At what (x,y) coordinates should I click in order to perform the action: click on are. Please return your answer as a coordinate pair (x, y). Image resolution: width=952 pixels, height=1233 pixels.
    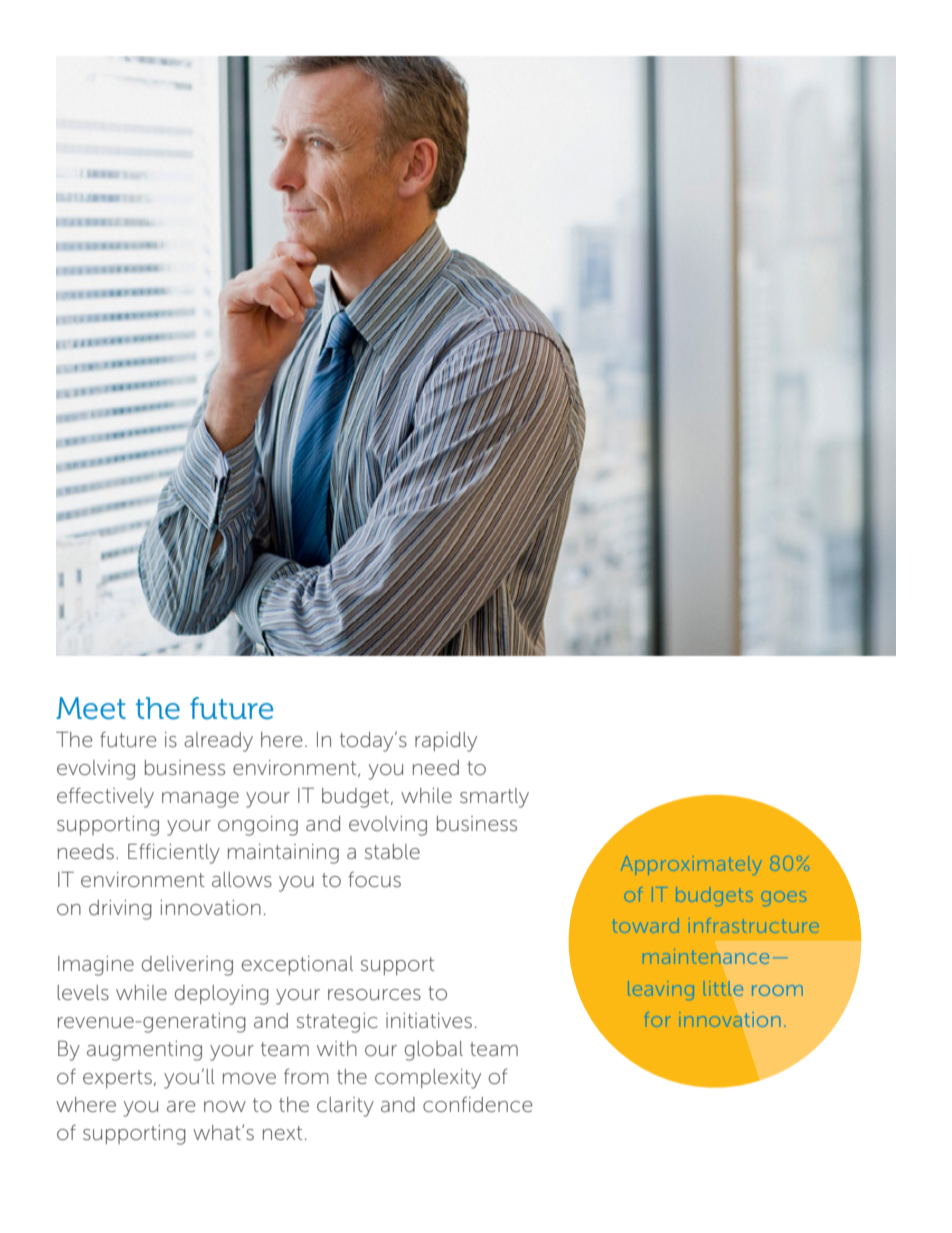
    Looking at the image, I should click on (181, 1106).
